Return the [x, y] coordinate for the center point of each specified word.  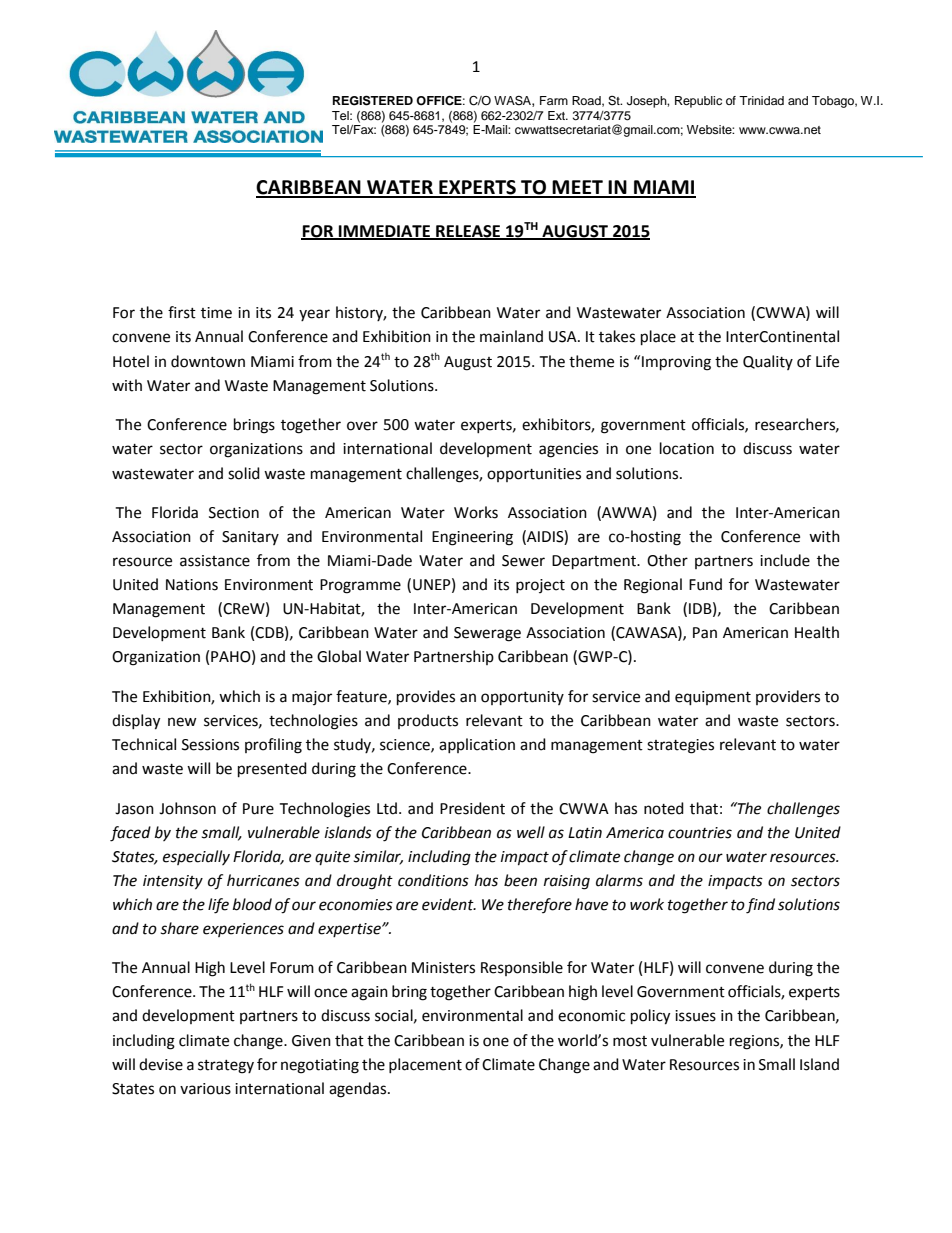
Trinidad [761, 100]
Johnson [187, 808]
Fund [705, 584]
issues [695, 1016]
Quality [768, 362]
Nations [192, 585]
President [472, 808]
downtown [208, 361]
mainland [511, 336]
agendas [359, 1090]
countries [700, 833]
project [540, 586]
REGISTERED [373, 100]
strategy [226, 1067]
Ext [557, 115]
